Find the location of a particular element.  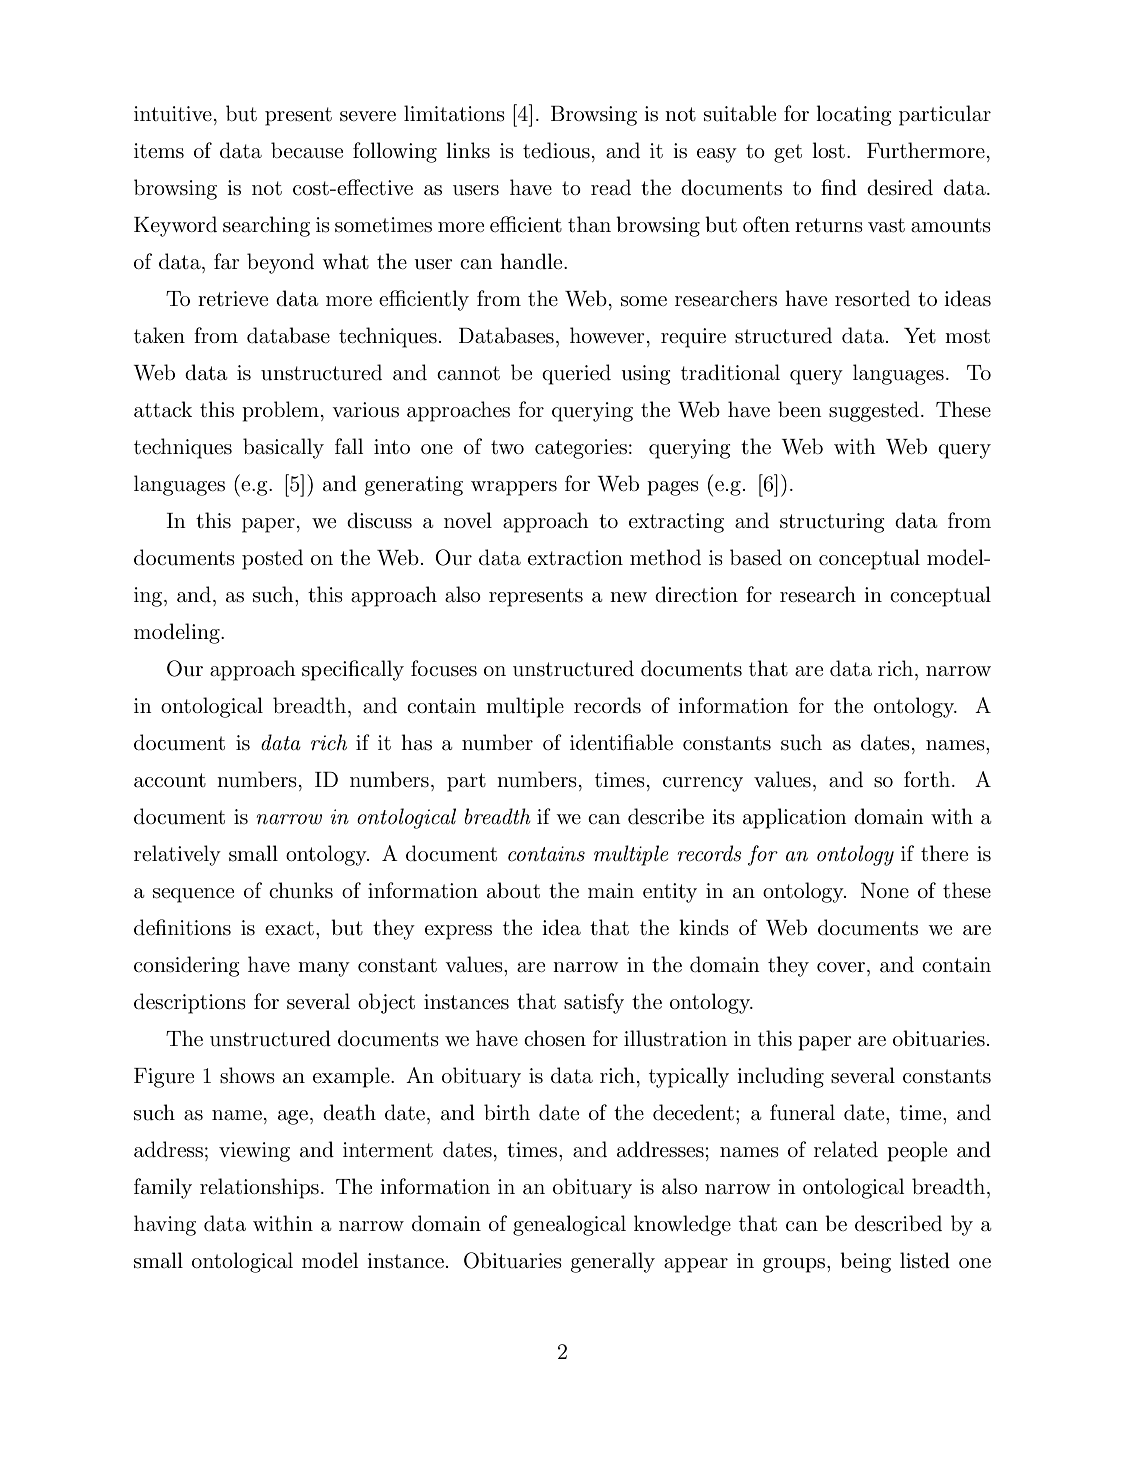

because is located at coordinates (307, 150).
